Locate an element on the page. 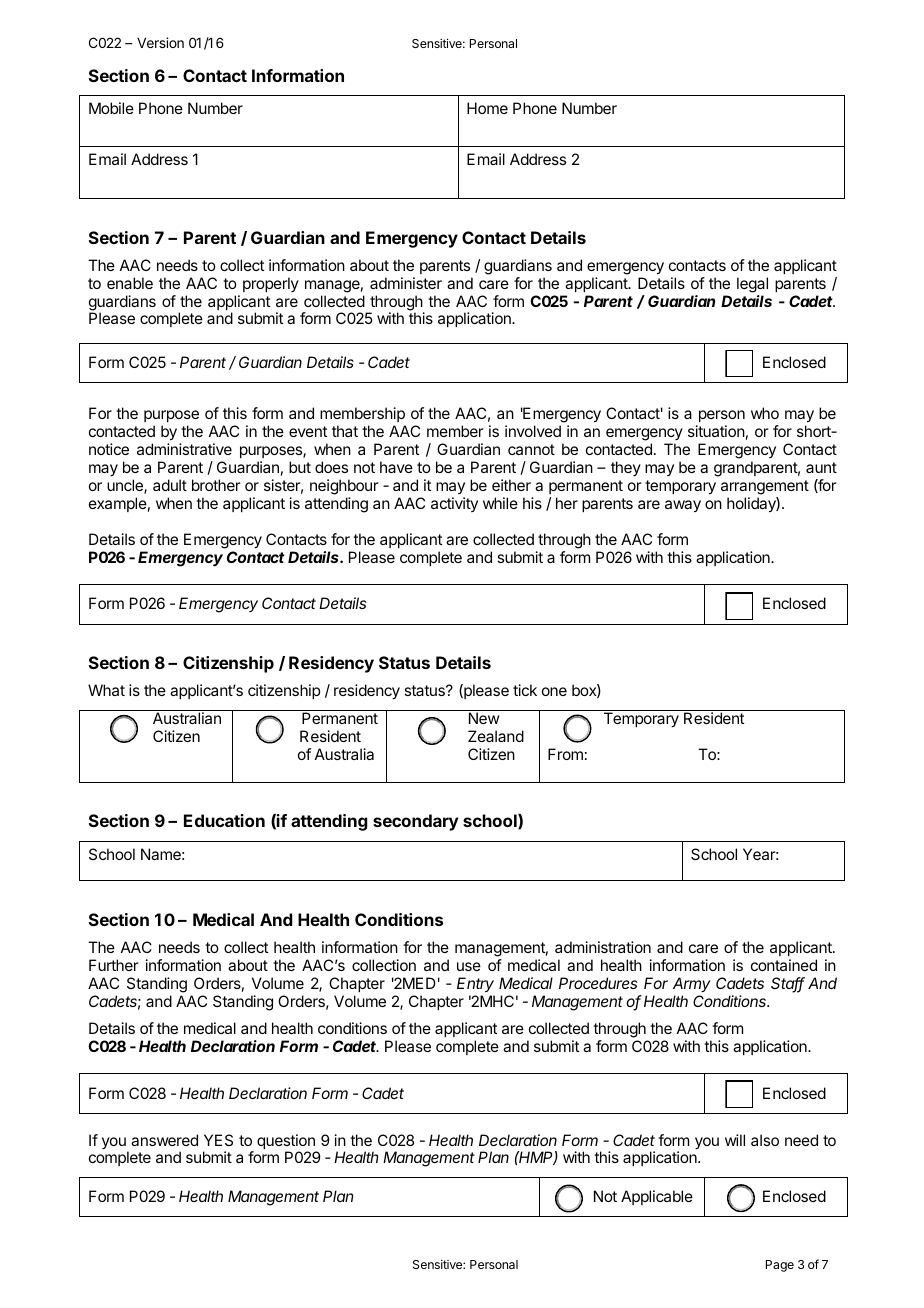 Image resolution: width=924 pixels, height=1308 pixels. arrangement is located at coordinates (765, 487).
